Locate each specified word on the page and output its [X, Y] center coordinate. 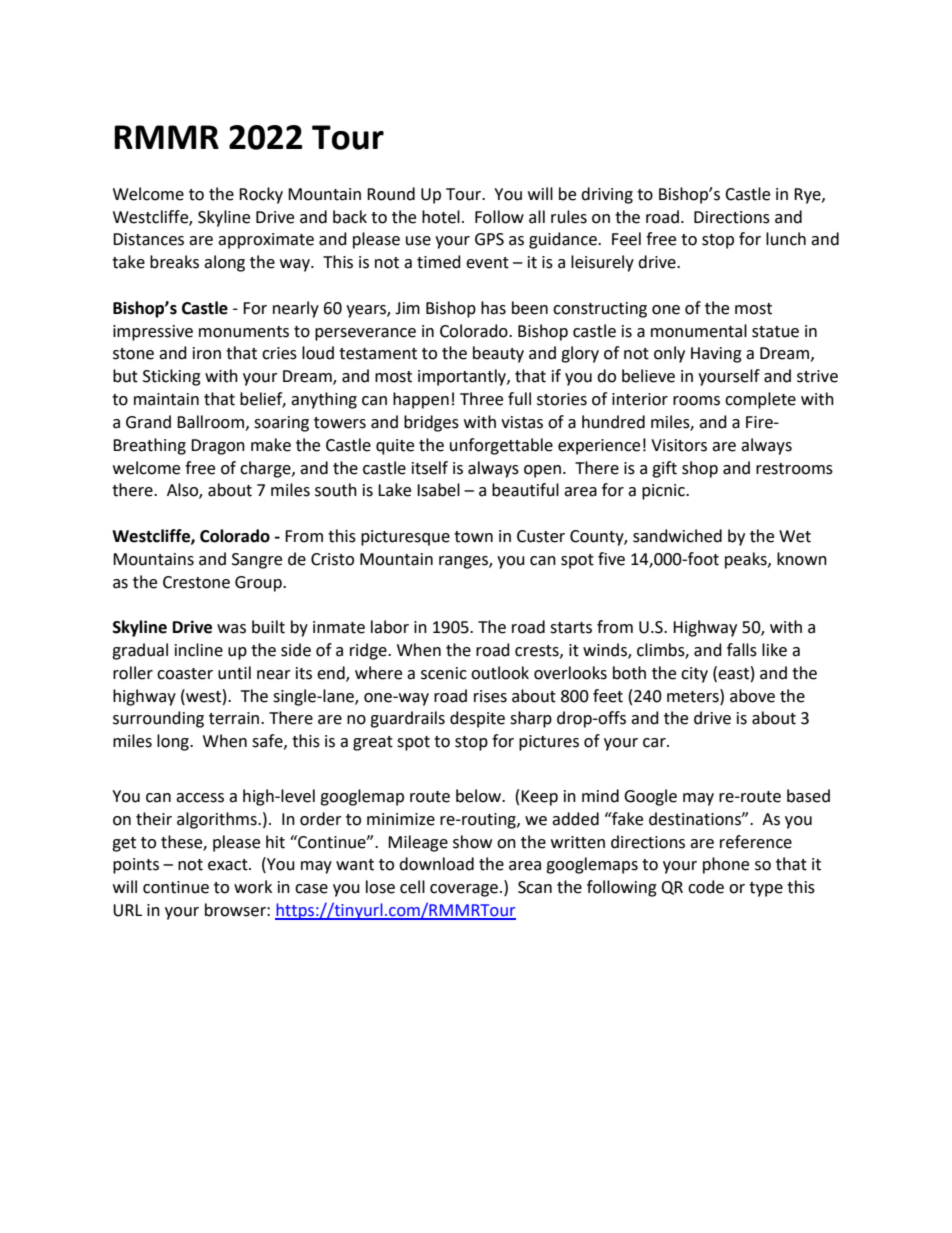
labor [390, 627]
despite [477, 719]
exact [229, 865]
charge [266, 469]
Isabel [438, 490]
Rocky [261, 195]
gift [664, 469]
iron [207, 353]
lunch [786, 239]
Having [716, 355]
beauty [498, 354]
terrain [235, 718]
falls [742, 650]
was [231, 629]
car [655, 743]
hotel [441, 217]
